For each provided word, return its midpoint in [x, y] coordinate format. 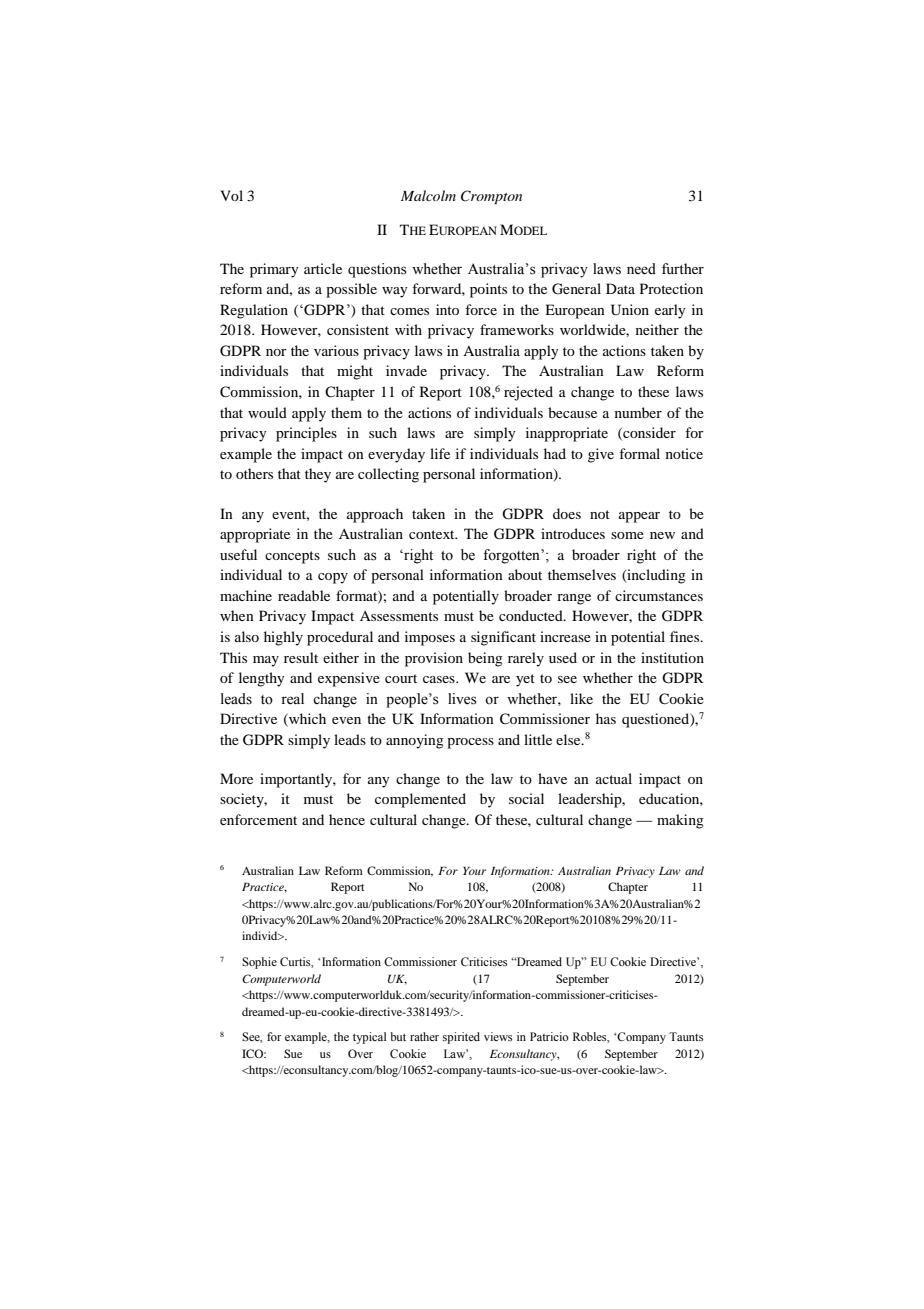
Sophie [259, 963]
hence [347, 819]
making [680, 821]
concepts [292, 557]
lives [462, 699]
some [627, 535]
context [433, 534]
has [606, 718]
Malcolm [428, 195]
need [641, 269]
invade [406, 370]
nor [276, 352]
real [292, 699]
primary [274, 270]
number [638, 412]
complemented [420, 800]
